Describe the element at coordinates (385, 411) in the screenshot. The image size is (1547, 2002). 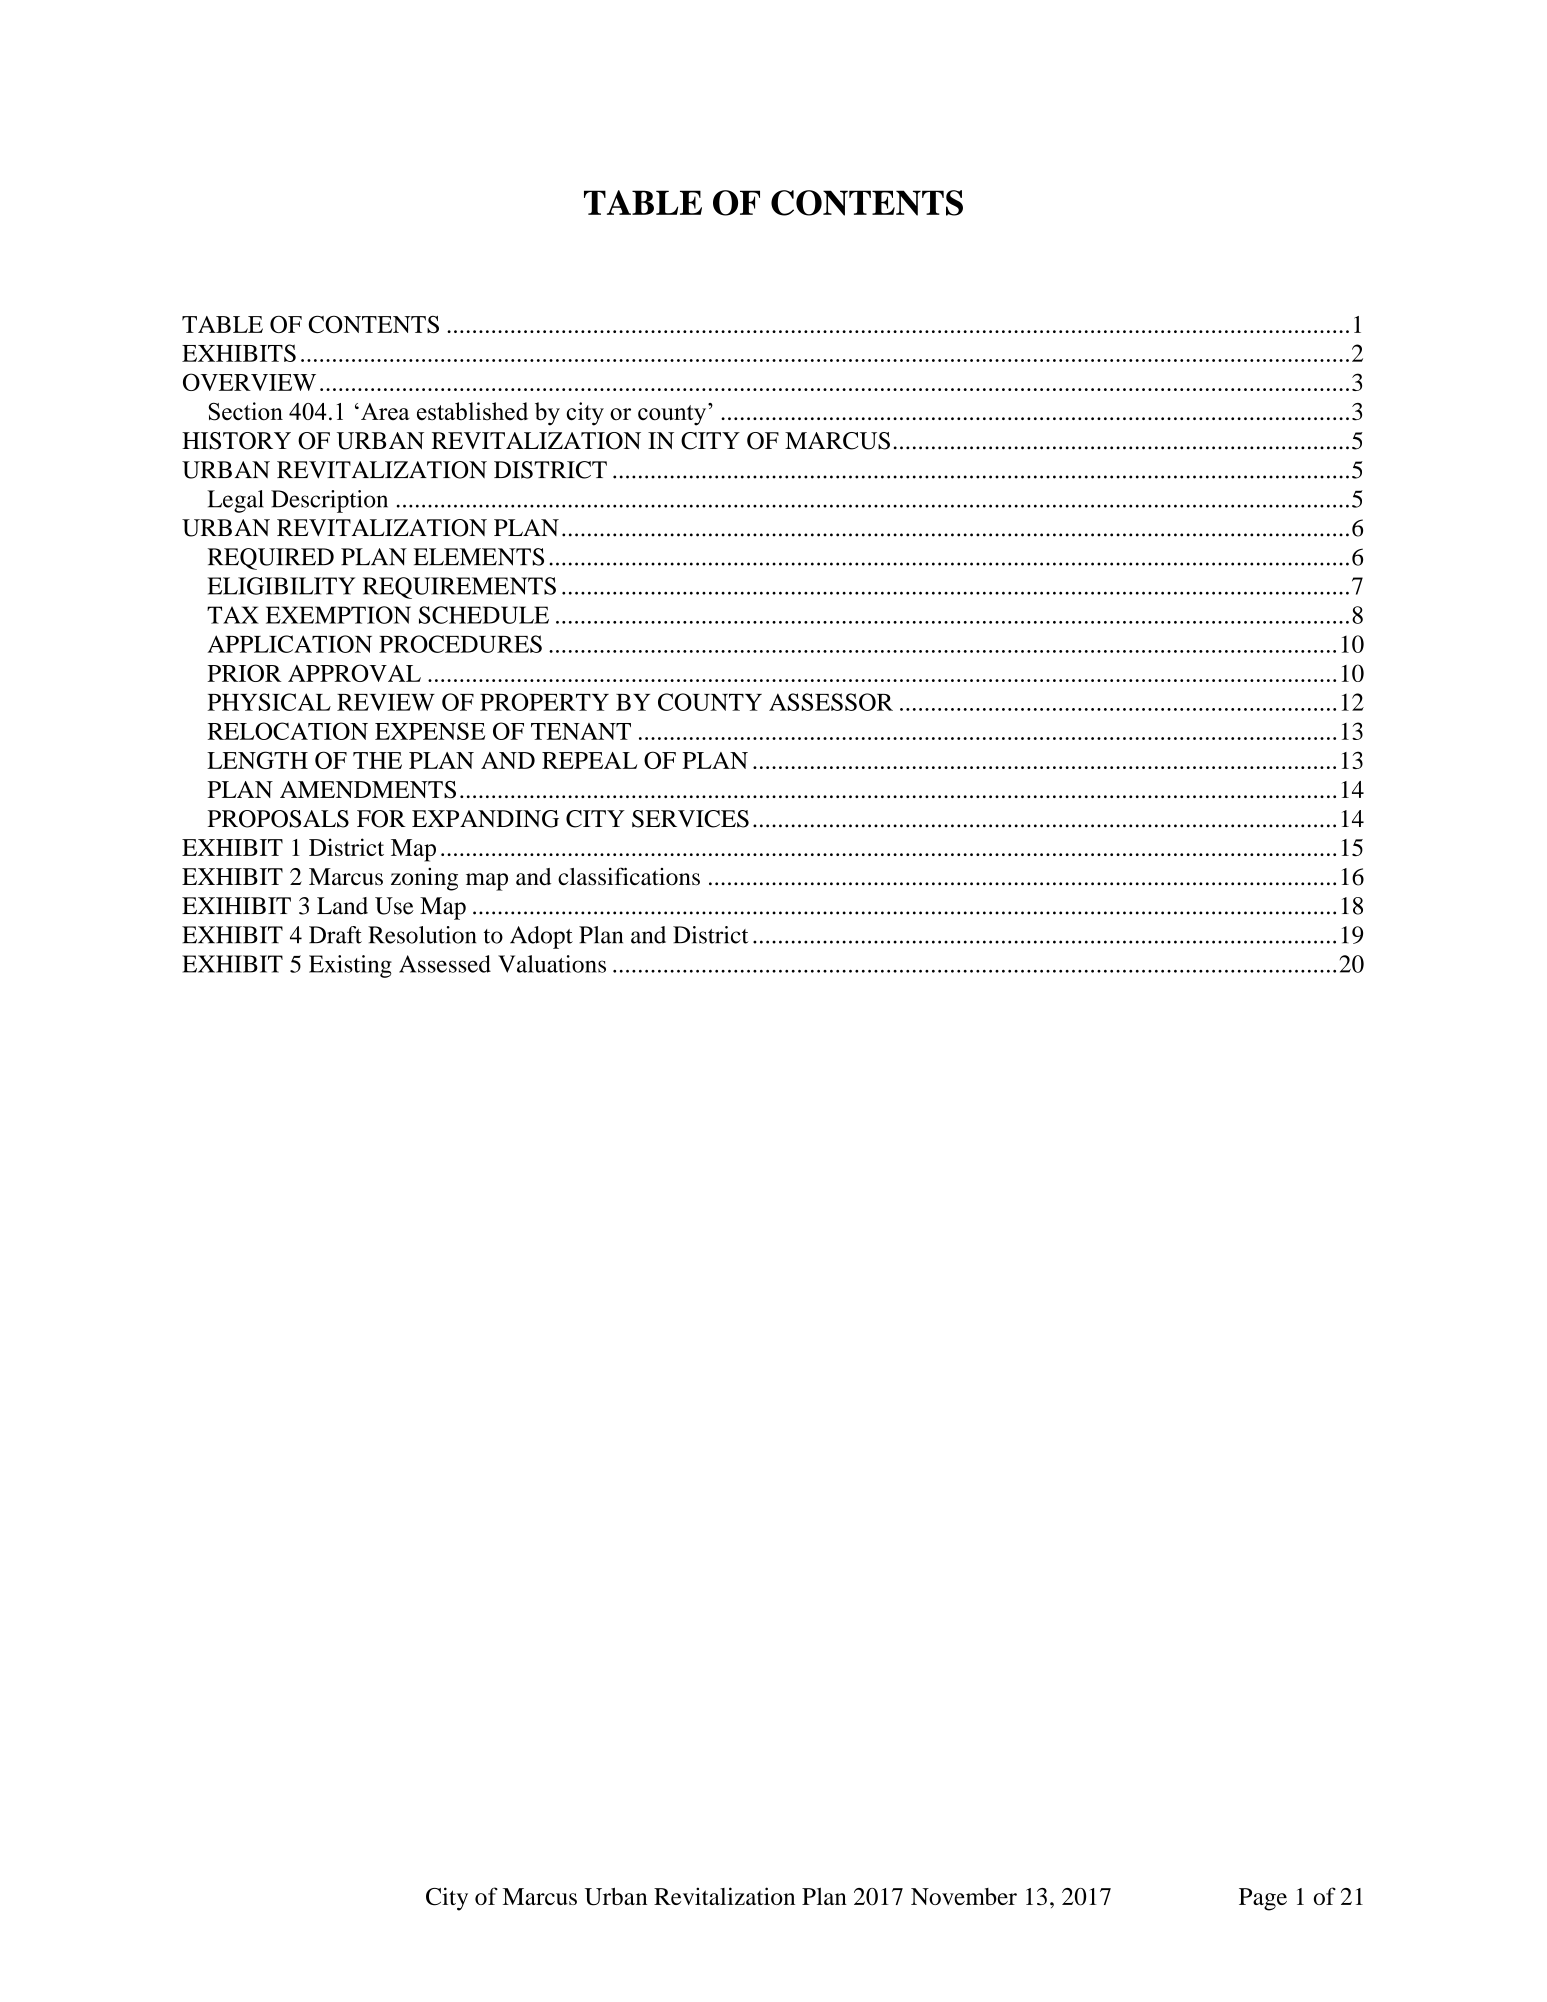
I see `Area` at that location.
